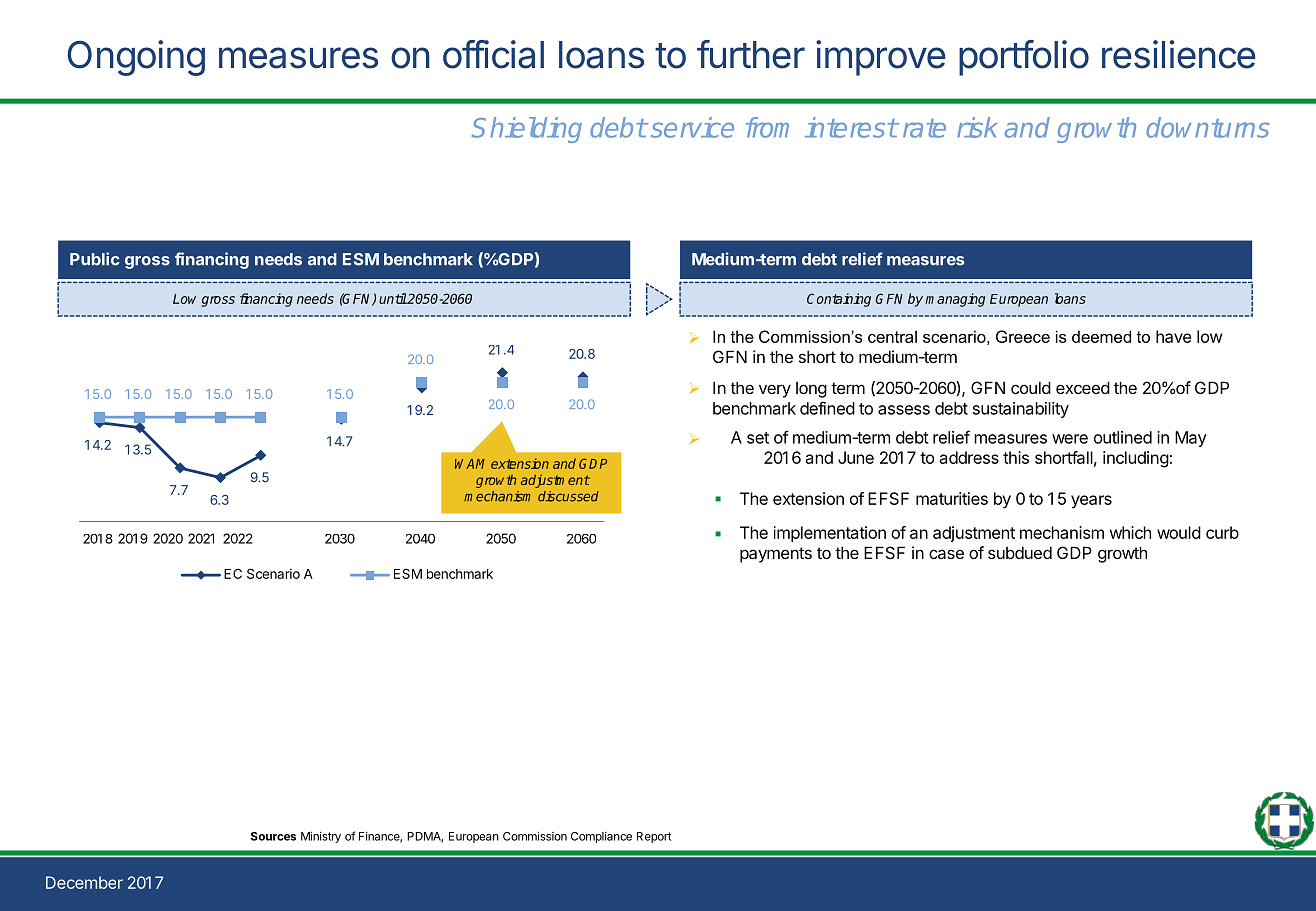 The image size is (1316, 911). Describe the element at coordinates (751, 54) in the screenshot. I see `further` at that location.
